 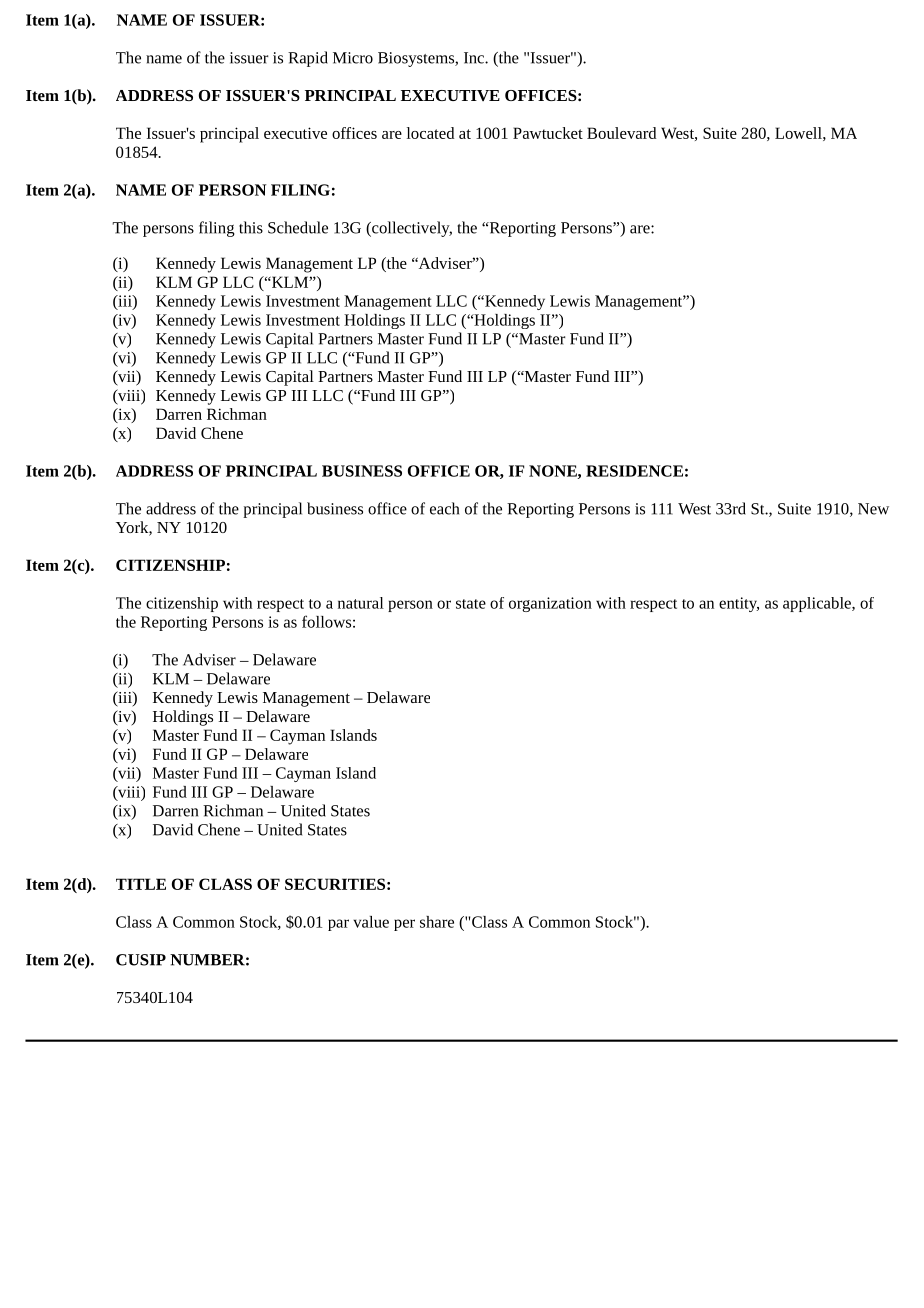 I want to click on Boulevard, so click(x=621, y=133).
